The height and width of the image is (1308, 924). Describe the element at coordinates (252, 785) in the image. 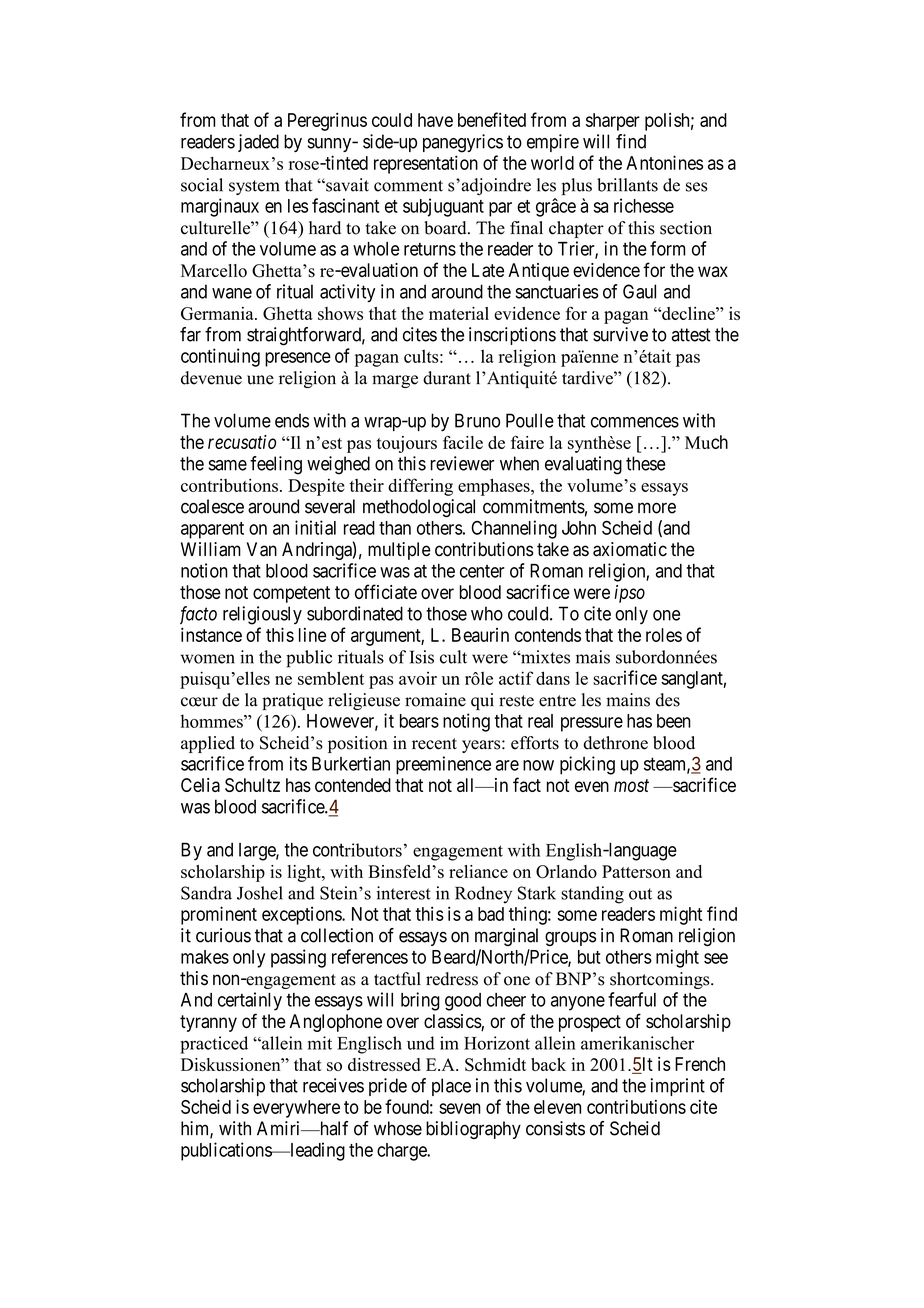

I see `Schultz` at that location.
